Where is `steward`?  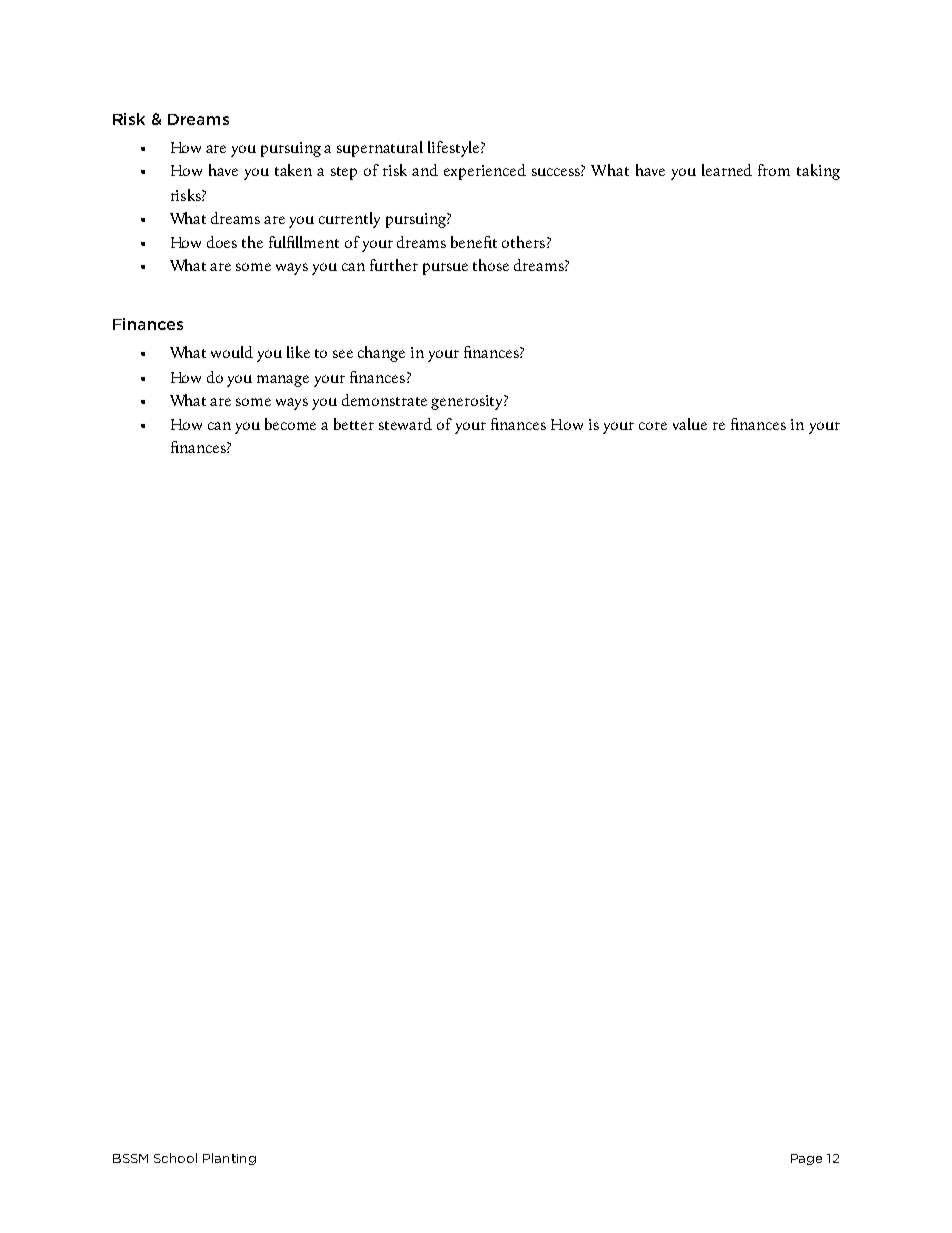
steward is located at coordinates (405, 424).
